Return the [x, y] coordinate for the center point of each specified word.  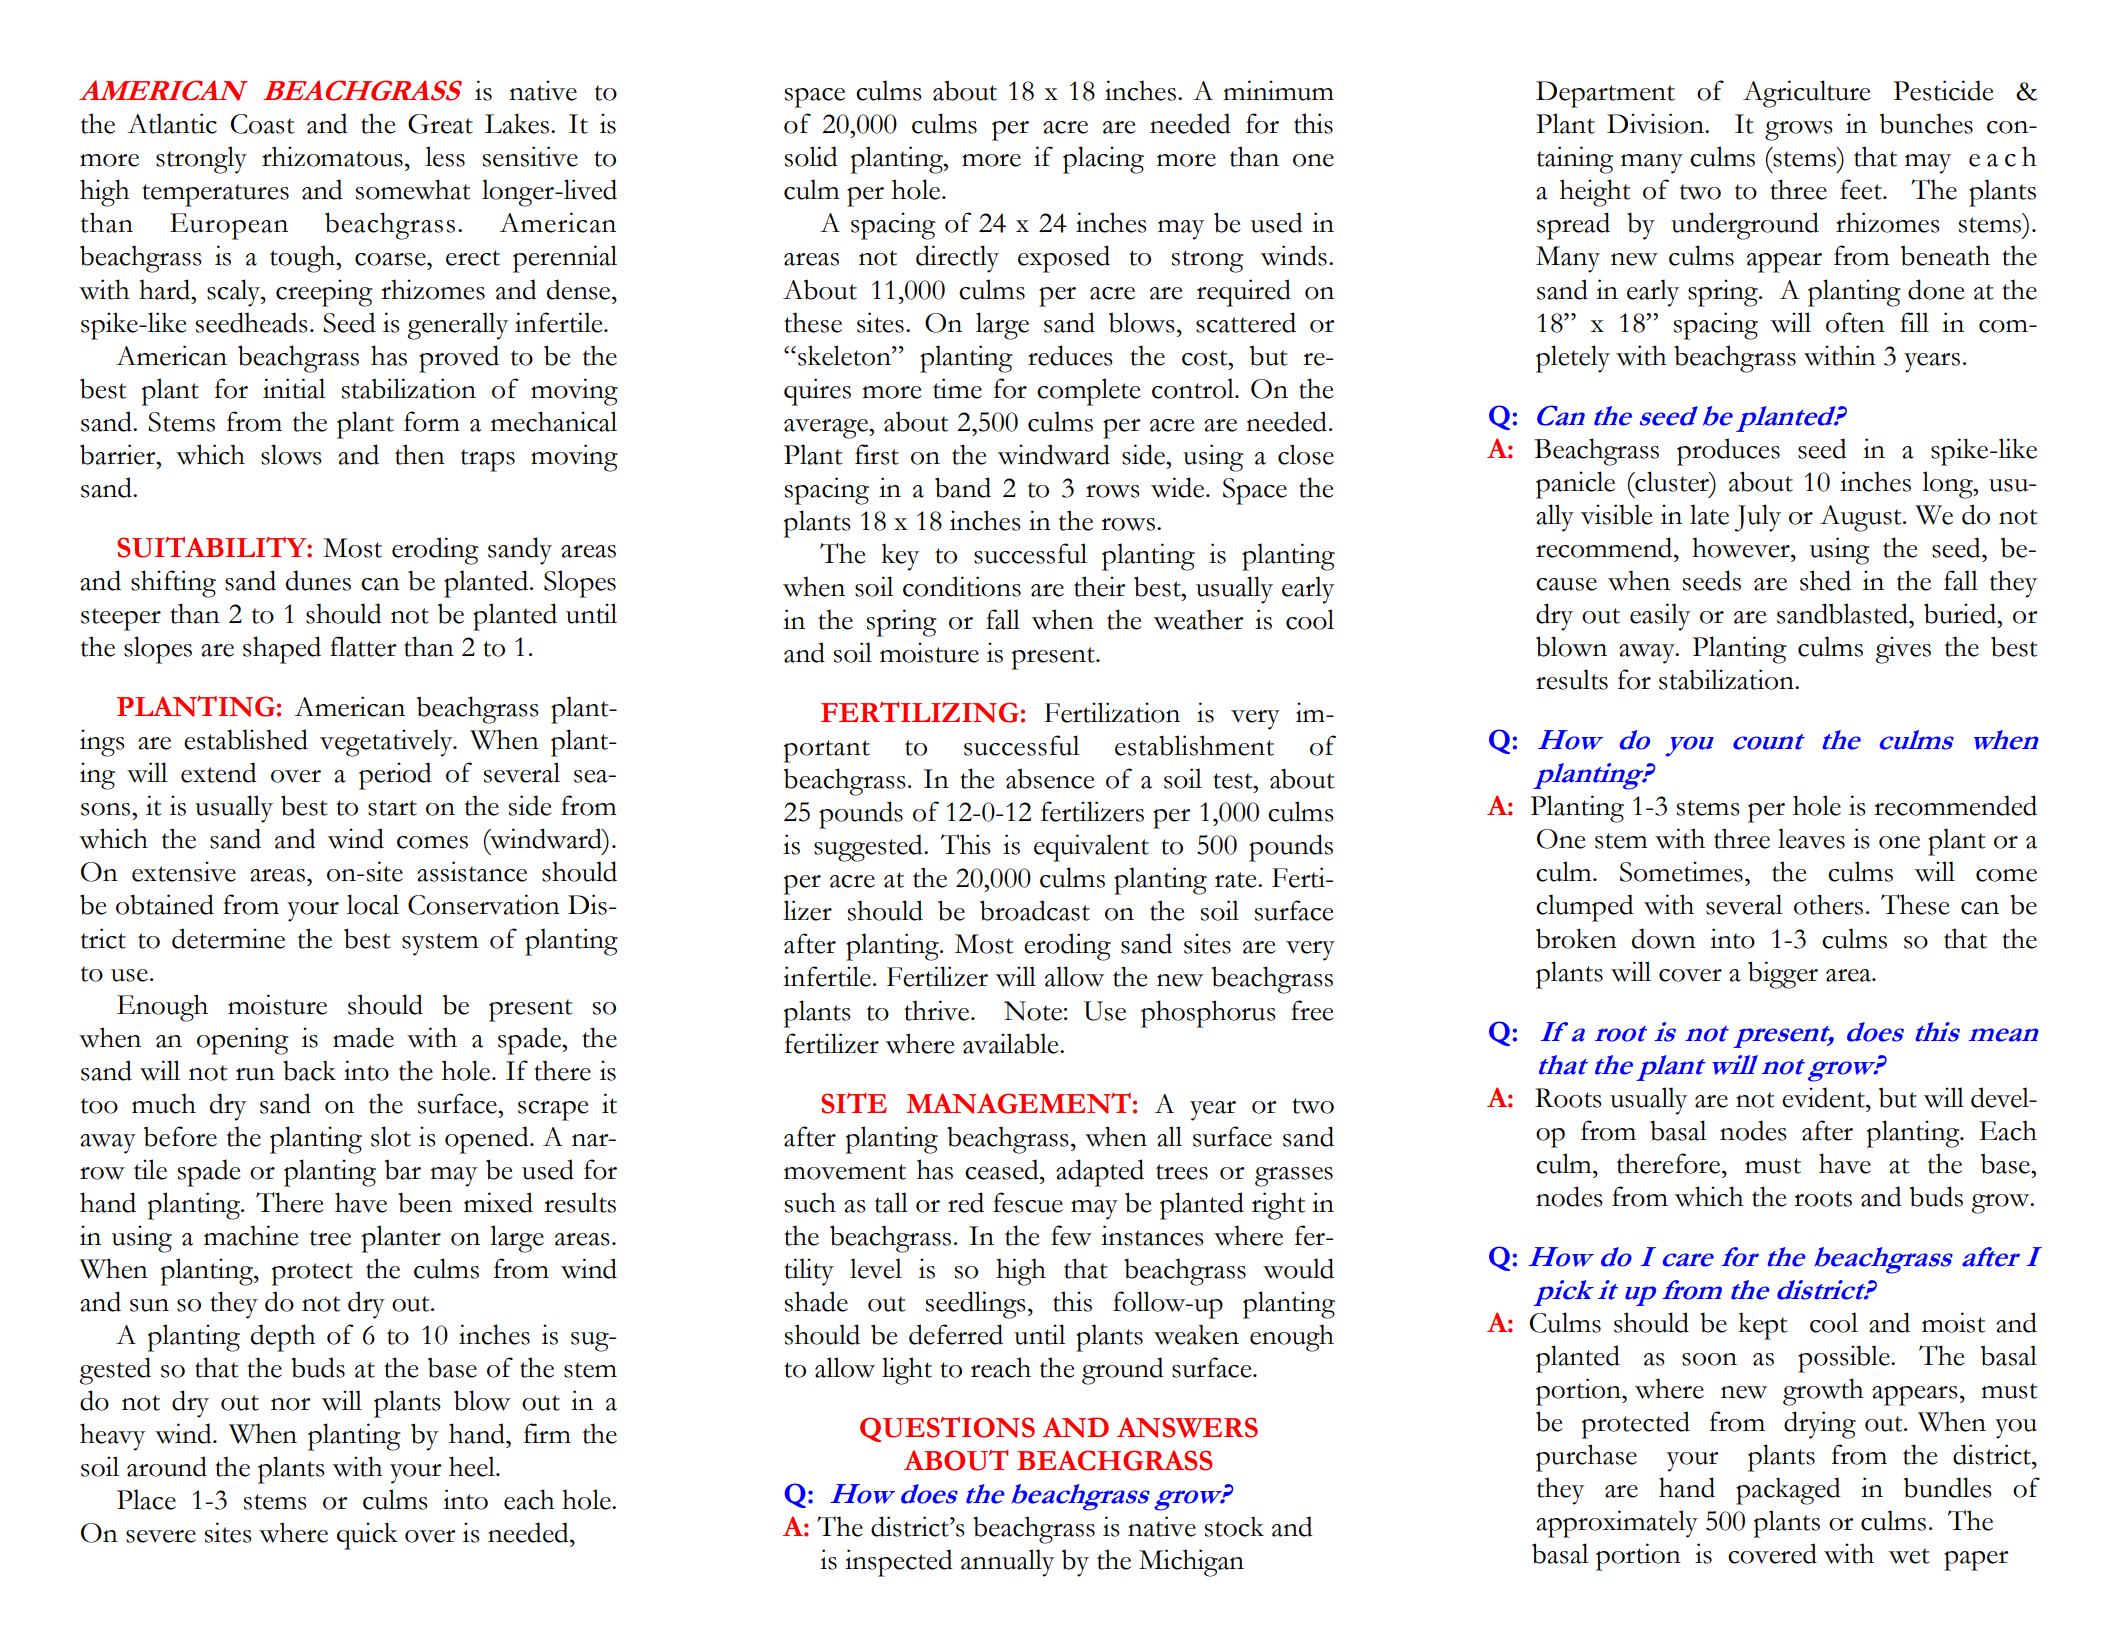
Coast [262, 124]
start [392, 808]
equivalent [1091, 848]
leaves [1811, 838]
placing [1103, 160]
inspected [899, 1563]
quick [367, 1536]
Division [1656, 123]
